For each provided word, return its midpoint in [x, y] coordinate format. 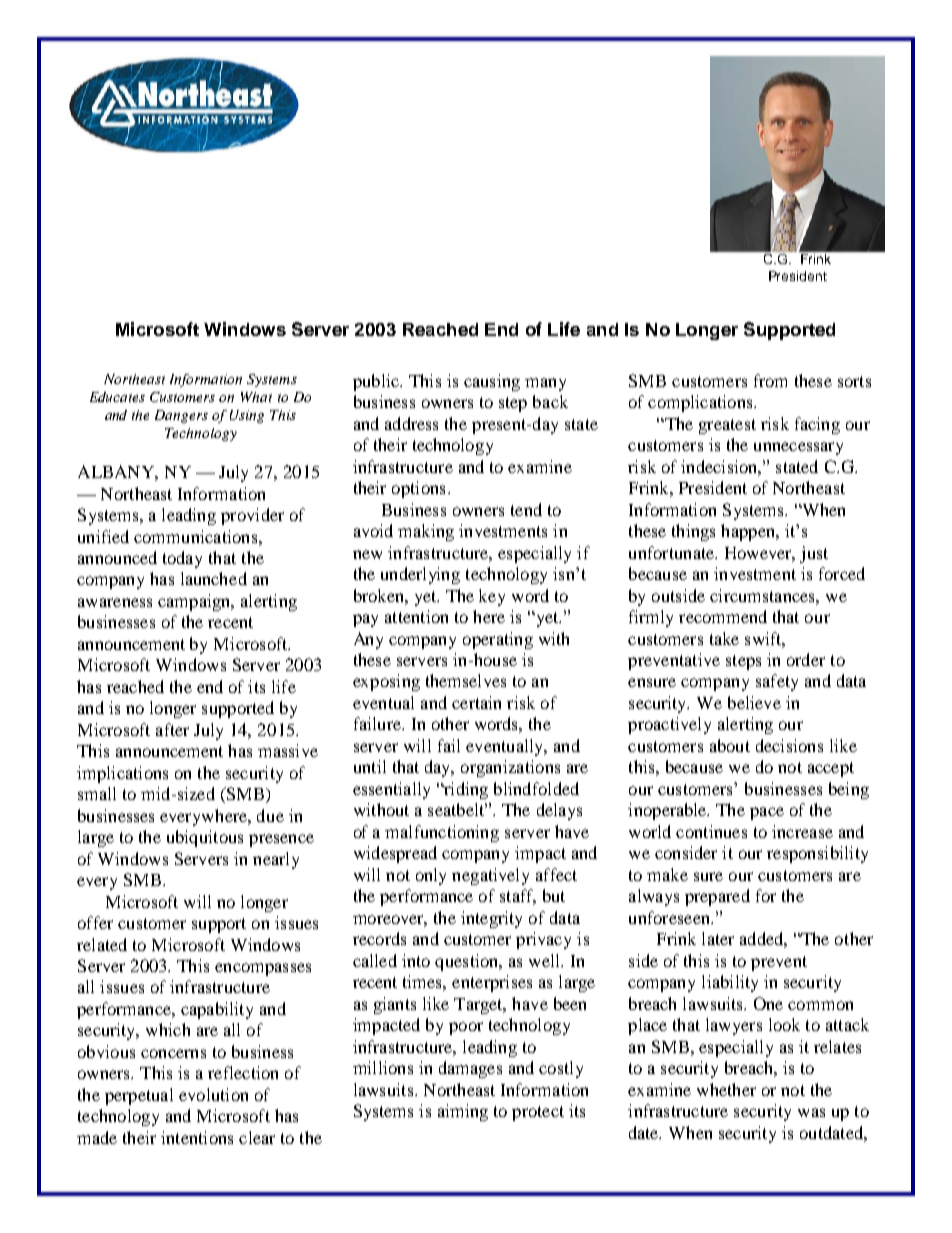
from [770, 380]
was [811, 1112]
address [411, 423]
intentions [197, 1137]
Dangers [181, 416]
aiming [463, 1112]
